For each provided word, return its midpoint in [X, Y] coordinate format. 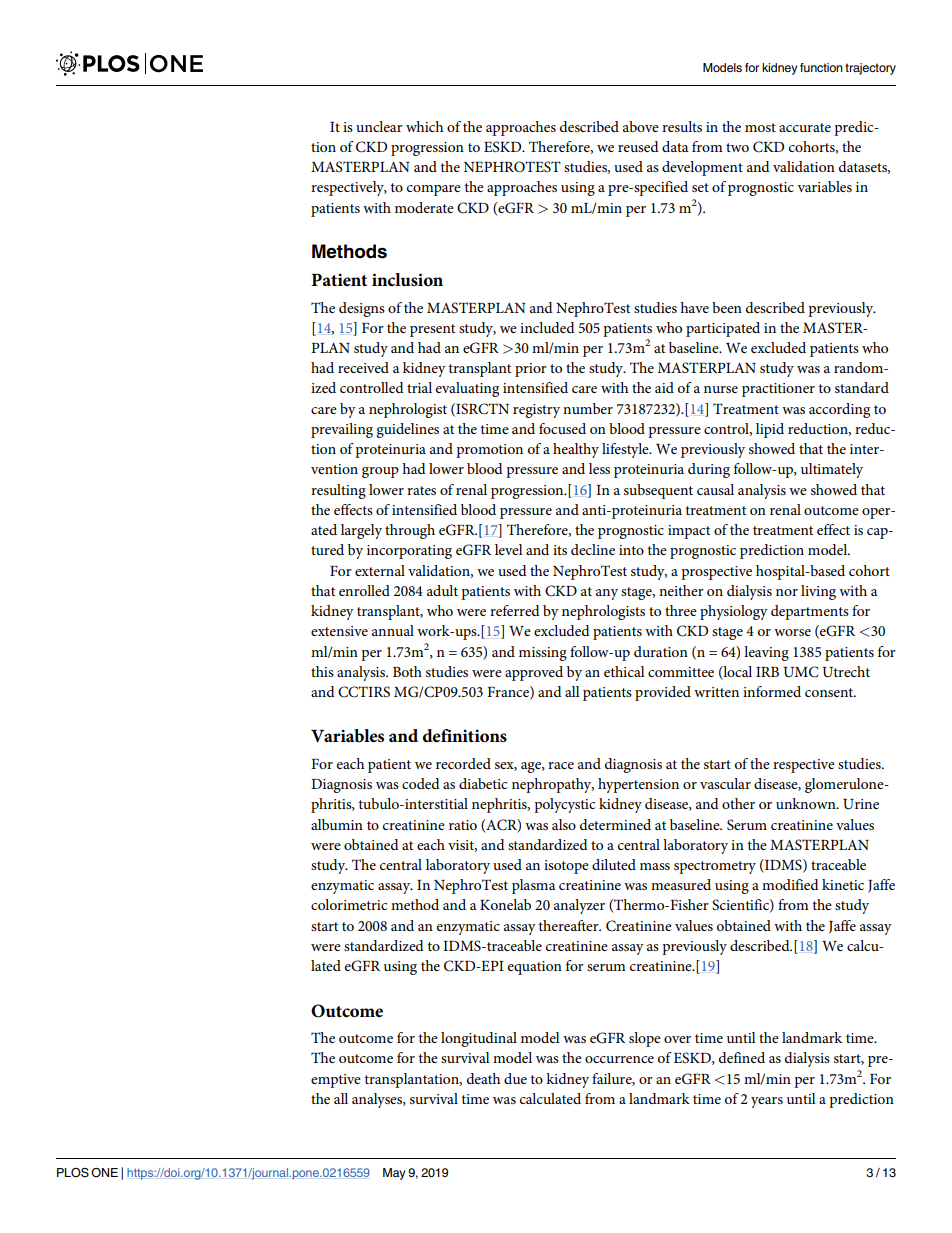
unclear [379, 126]
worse [792, 632]
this [322, 671]
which [424, 126]
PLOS [73, 1173]
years [767, 1102]
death [483, 1078]
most [760, 127]
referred [515, 610]
